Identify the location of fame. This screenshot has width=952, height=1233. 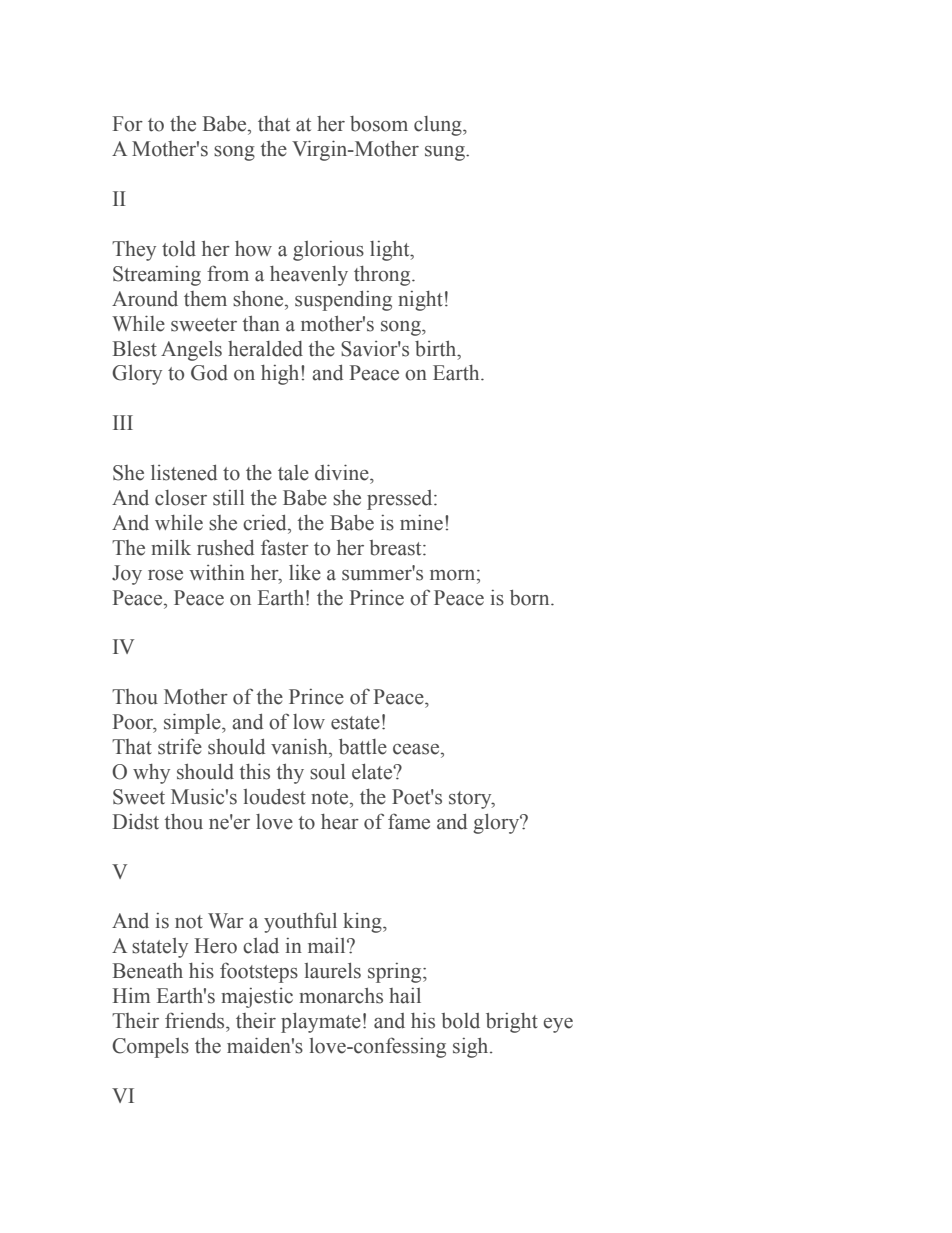
(409, 821).
